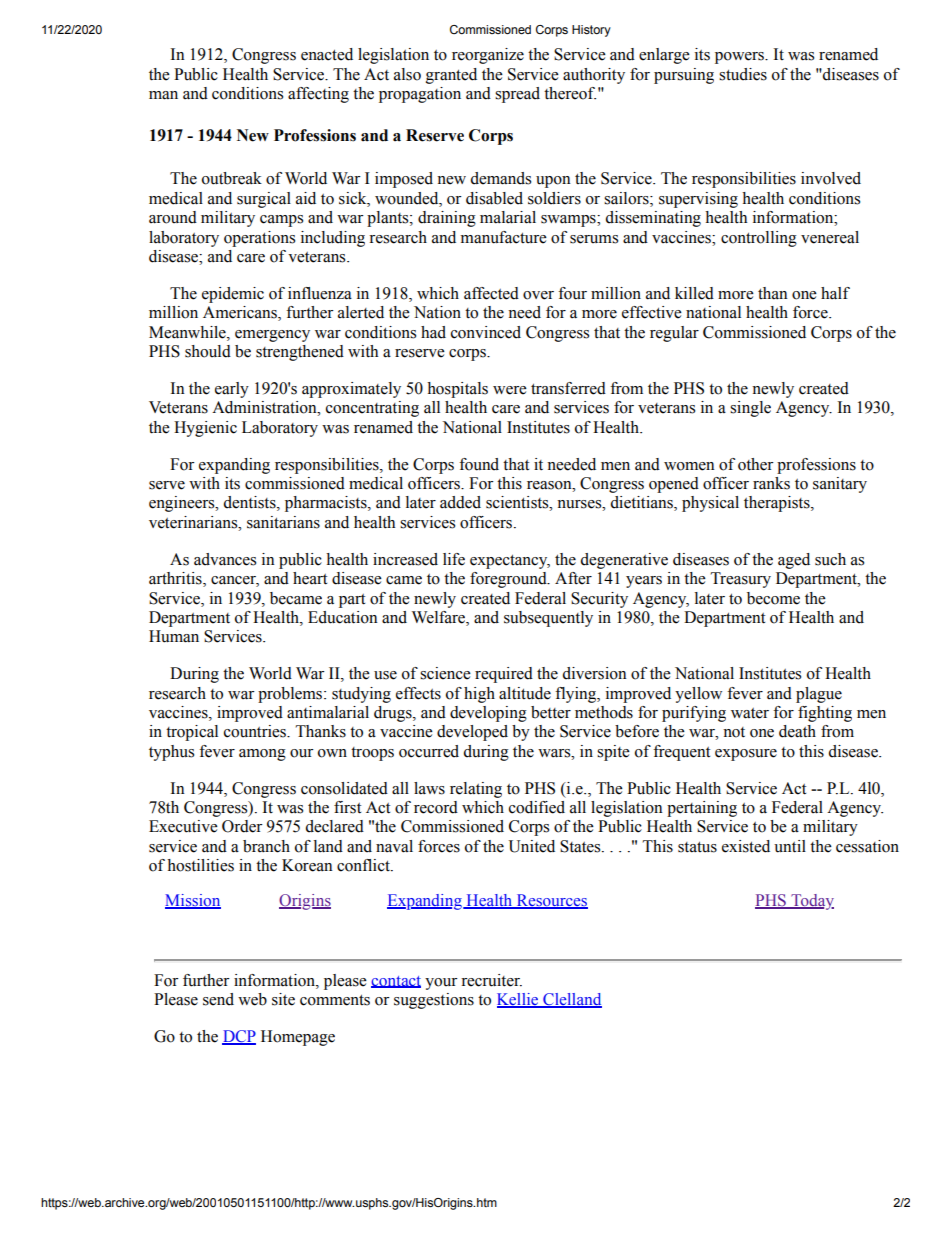  Describe the element at coordinates (174, 636) in the screenshot. I see `Human` at that location.
